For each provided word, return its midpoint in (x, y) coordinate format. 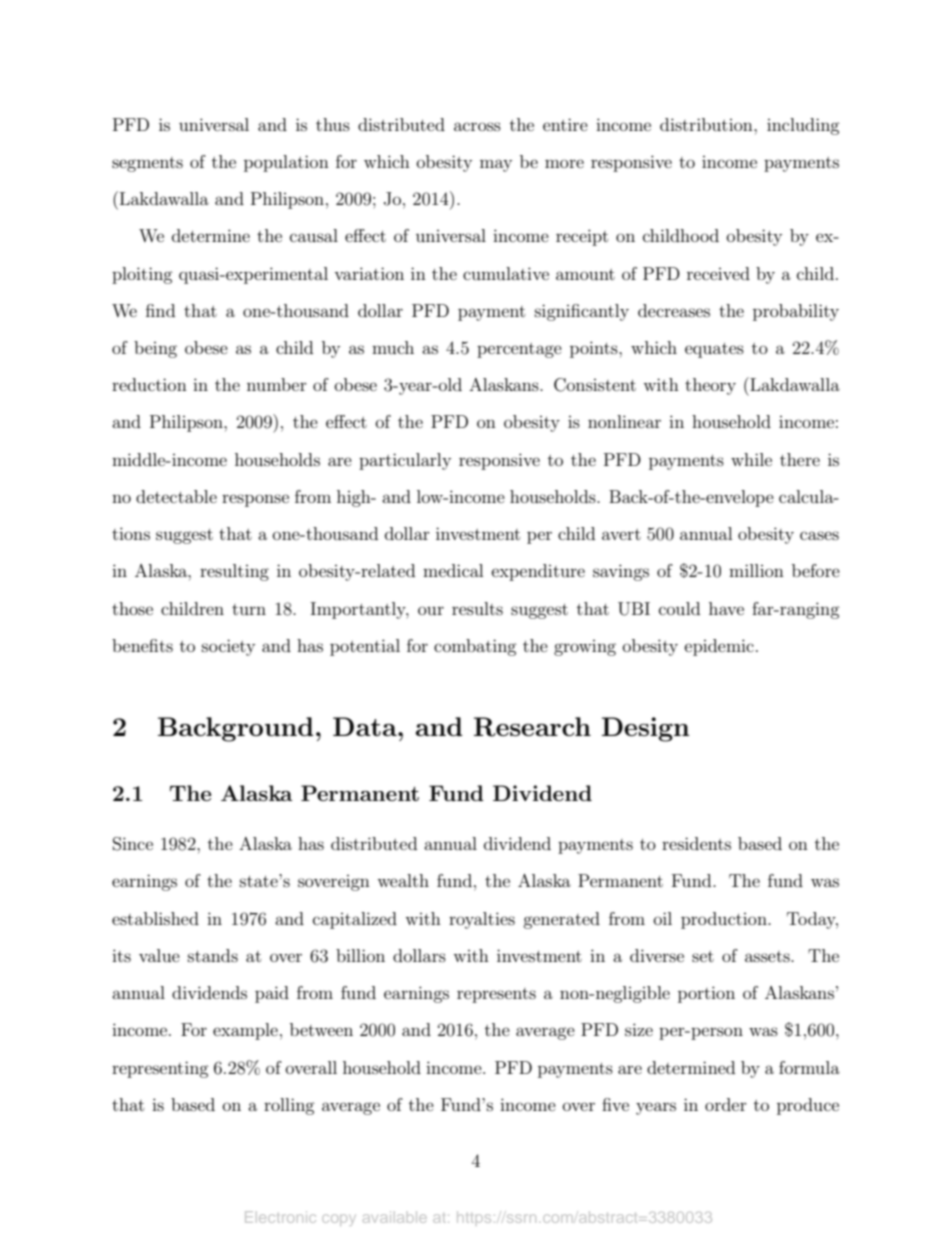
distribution (707, 124)
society (228, 647)
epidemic (719, 647)
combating (475, 647)
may (496, 165)
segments (147, 164)
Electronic (280, 1217)
